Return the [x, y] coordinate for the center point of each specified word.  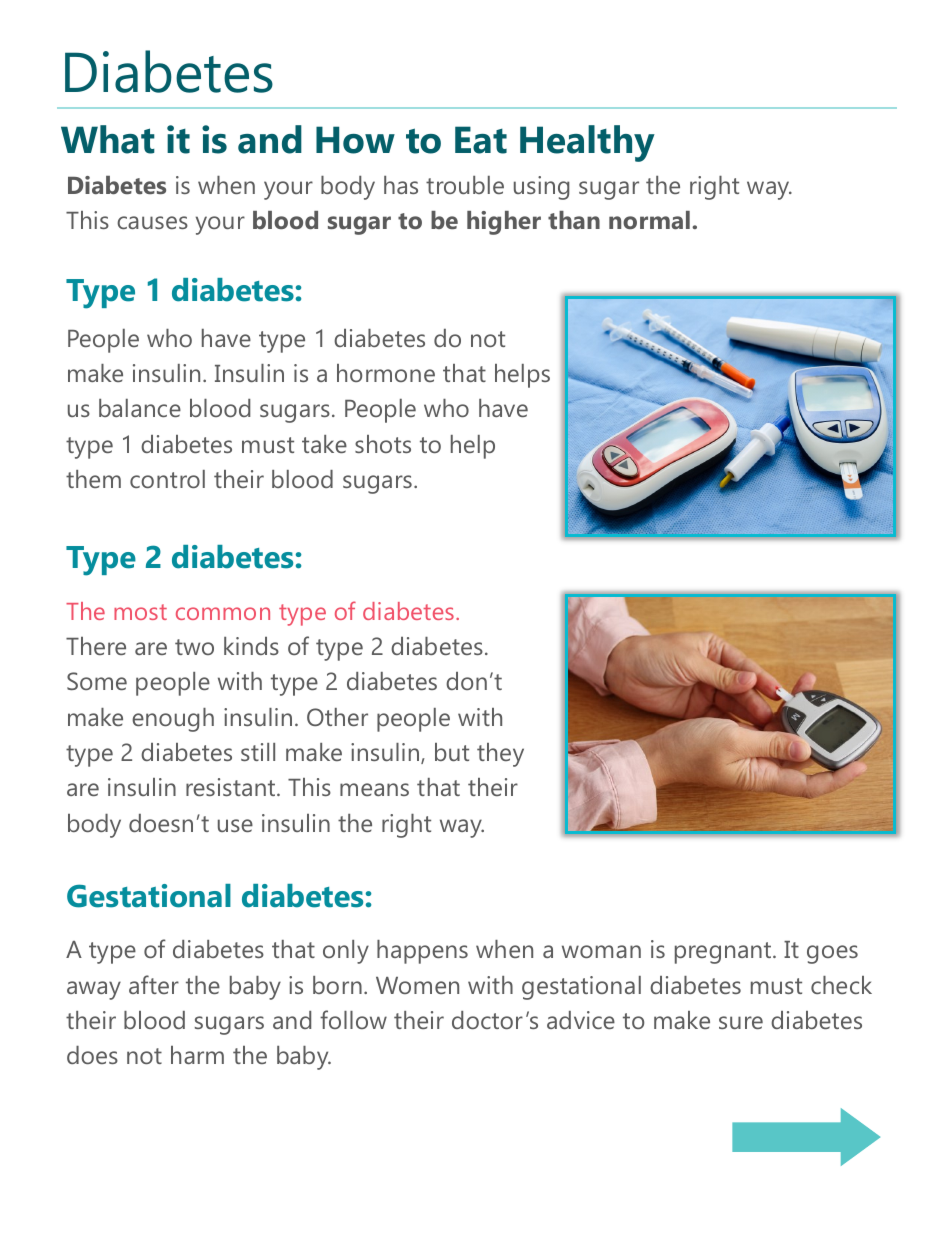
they [500, 755]
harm [197, 1055]
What [108, 139]
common [223, 613]
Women [417, 985]
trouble [465, 185]
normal [649, 220]
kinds [251, 646]
